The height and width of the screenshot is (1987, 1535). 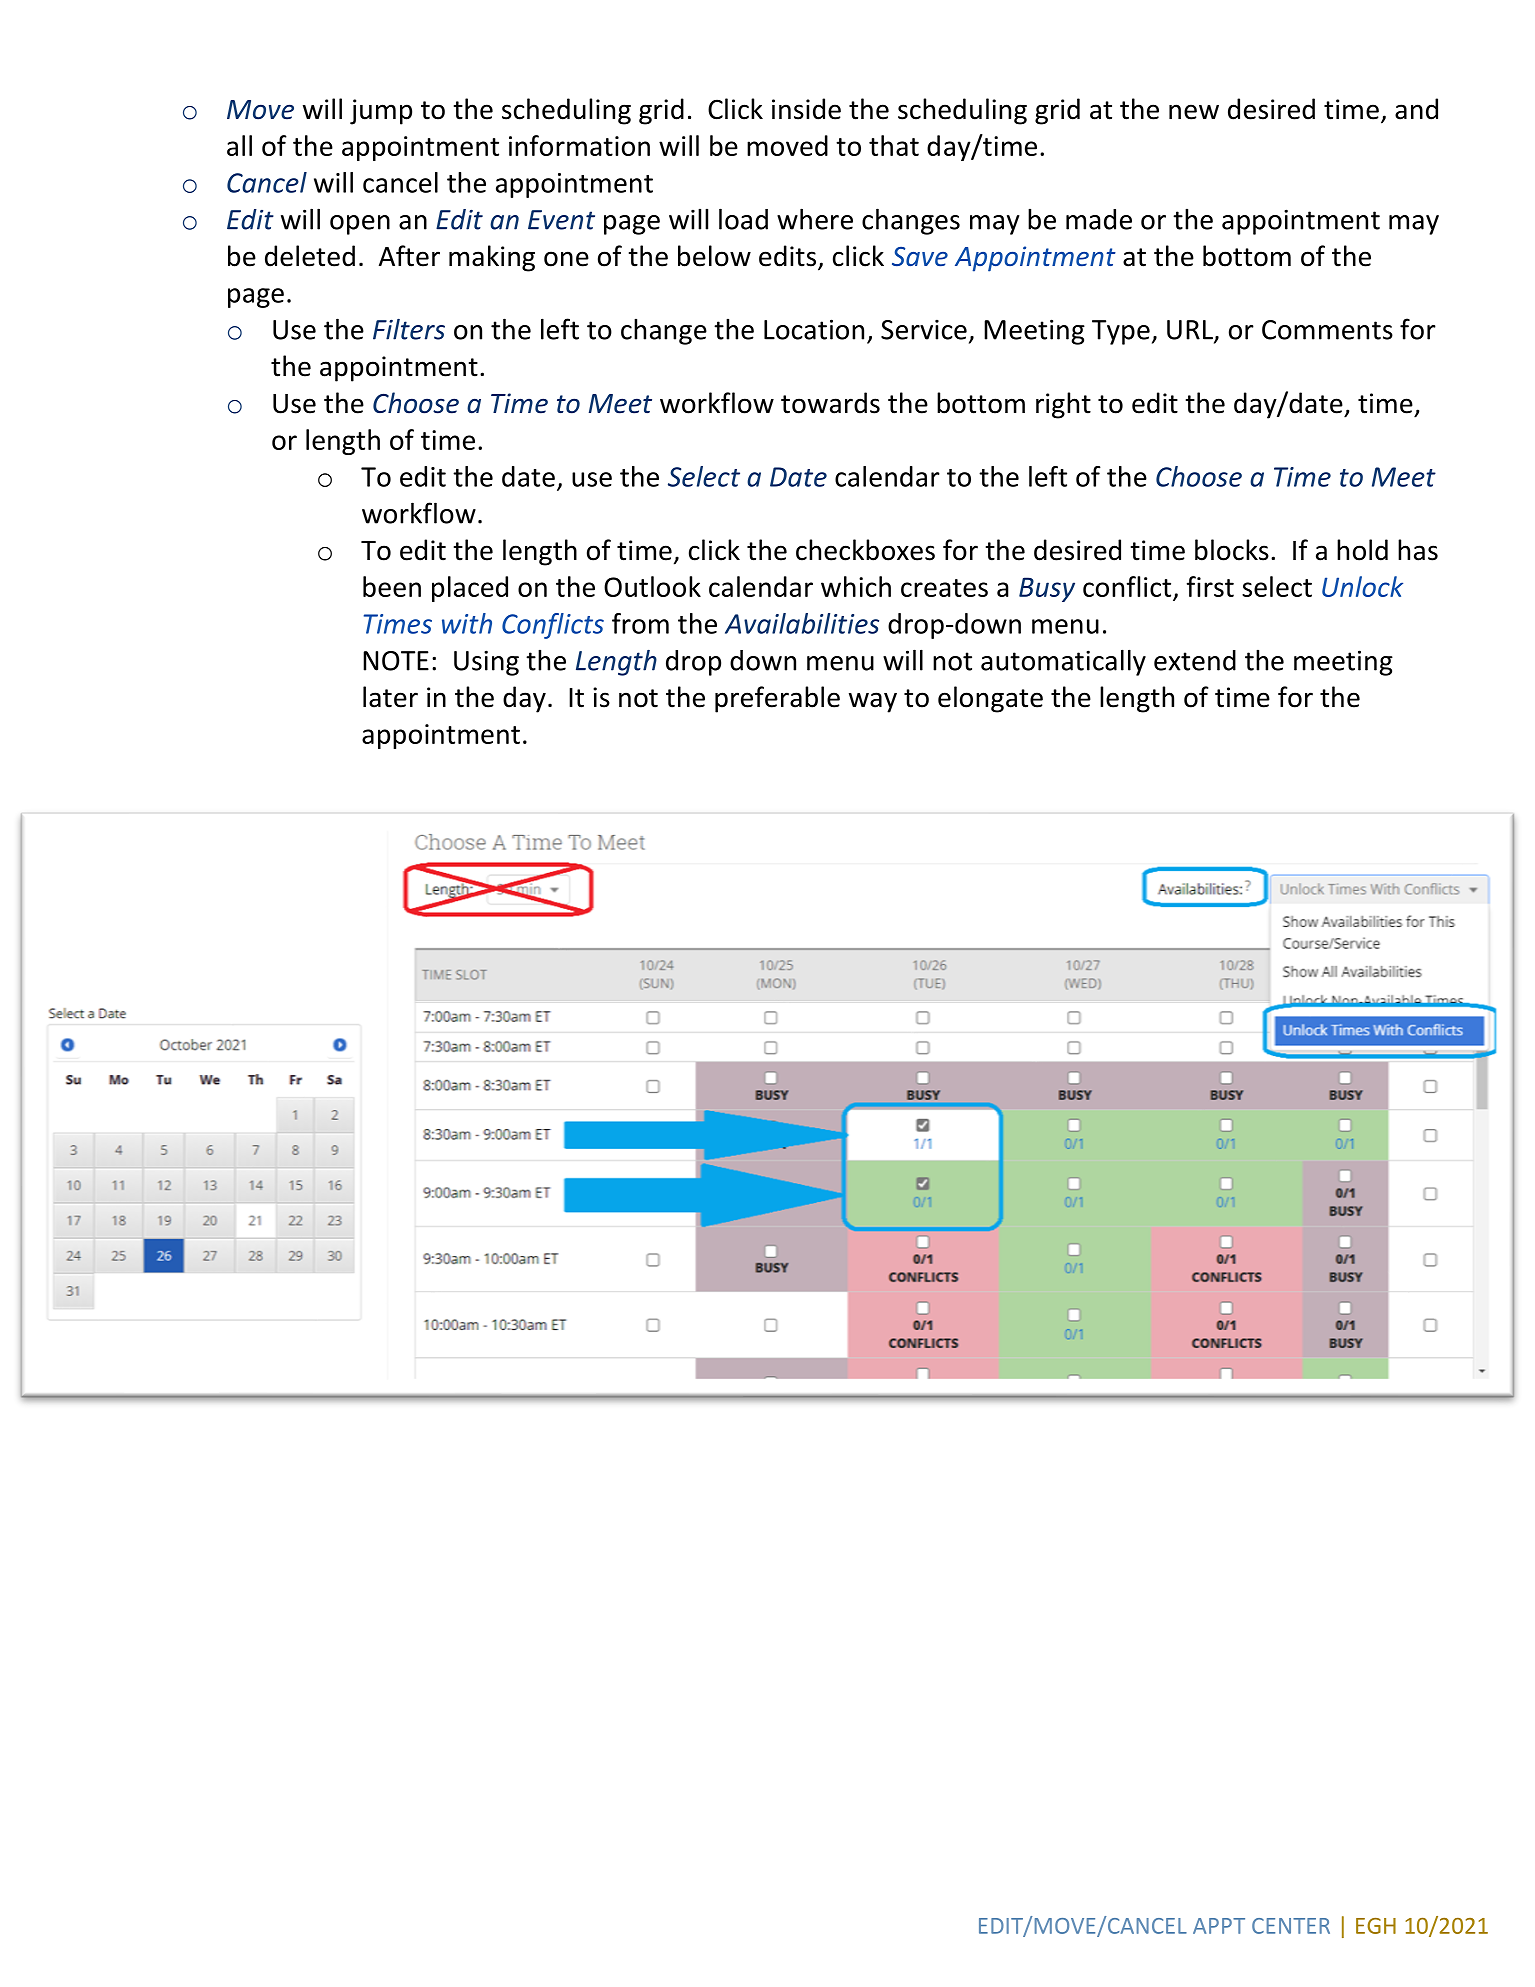 What do you see at coordinates (894, 145) in the screenshot?
I see `that` at bounding box center [894, 145].
